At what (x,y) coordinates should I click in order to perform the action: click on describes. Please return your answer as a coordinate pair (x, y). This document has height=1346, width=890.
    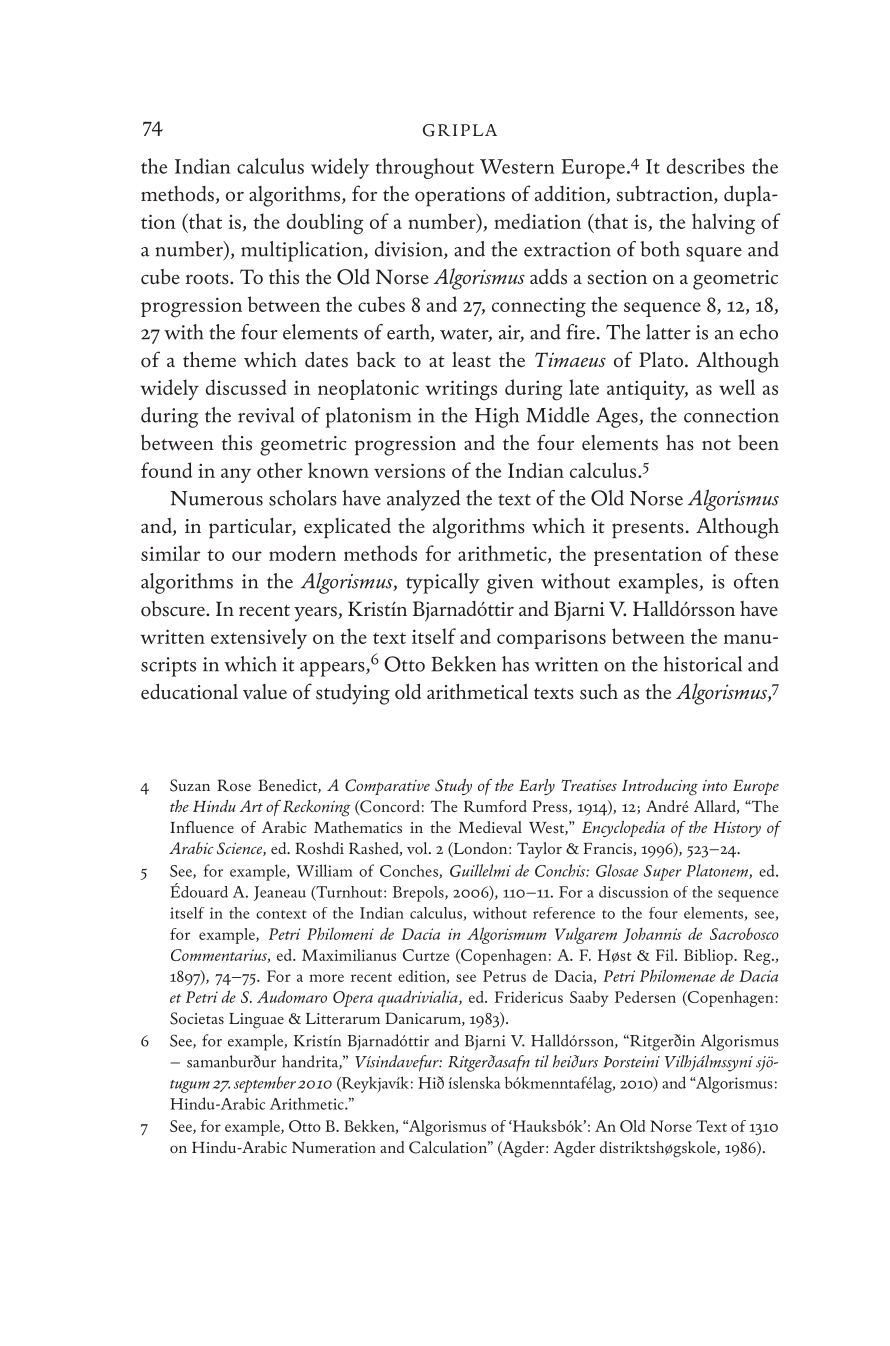
    Looking at the image, I should click on (706, 166).
